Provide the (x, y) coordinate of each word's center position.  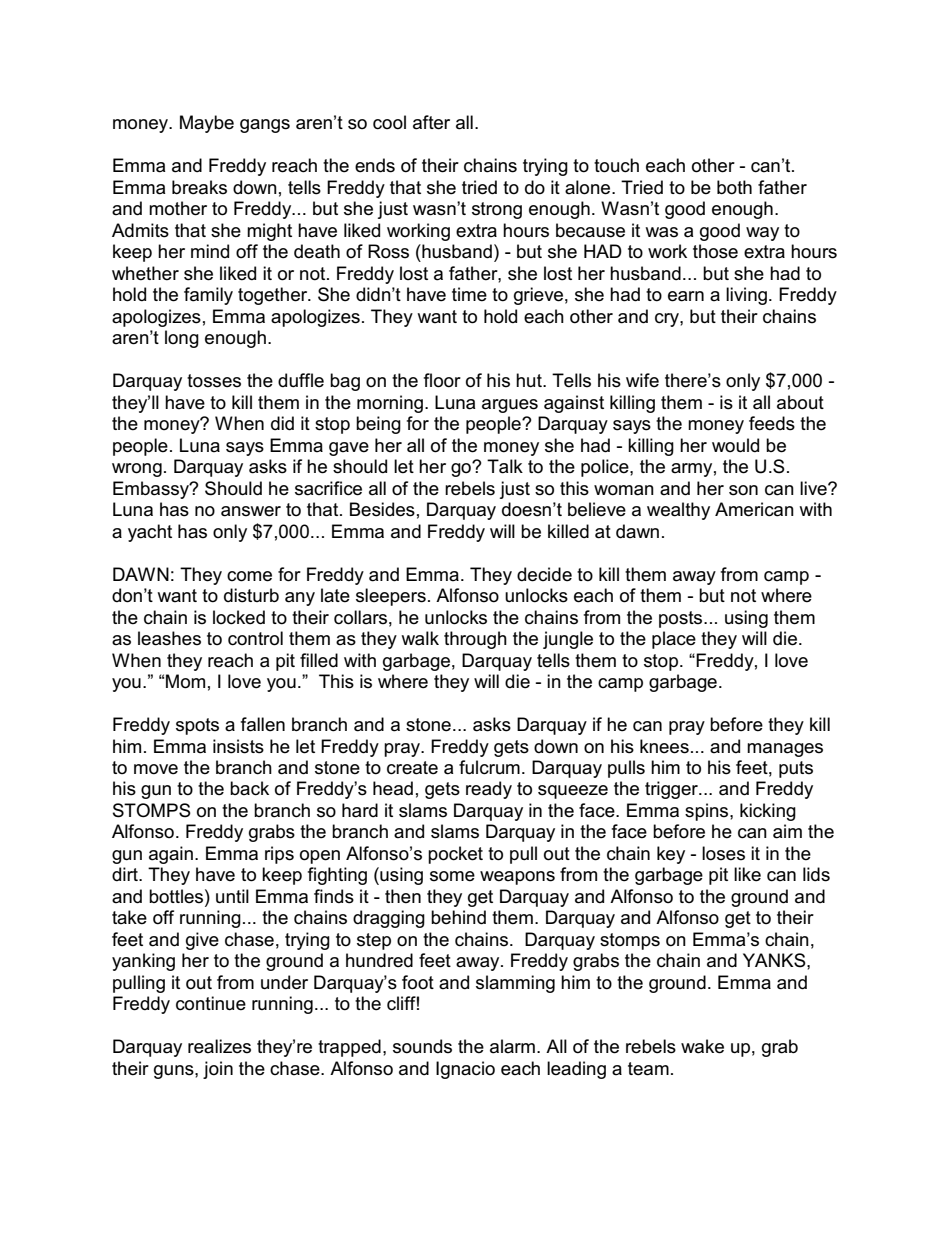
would (735, 445)
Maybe (207, 124)
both (734, 187)
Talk (505, 466)
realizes (219, 1046)
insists (238, 746)
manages (785, 750)
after (431, 122)
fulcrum (489, 767)
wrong (137, 470)
